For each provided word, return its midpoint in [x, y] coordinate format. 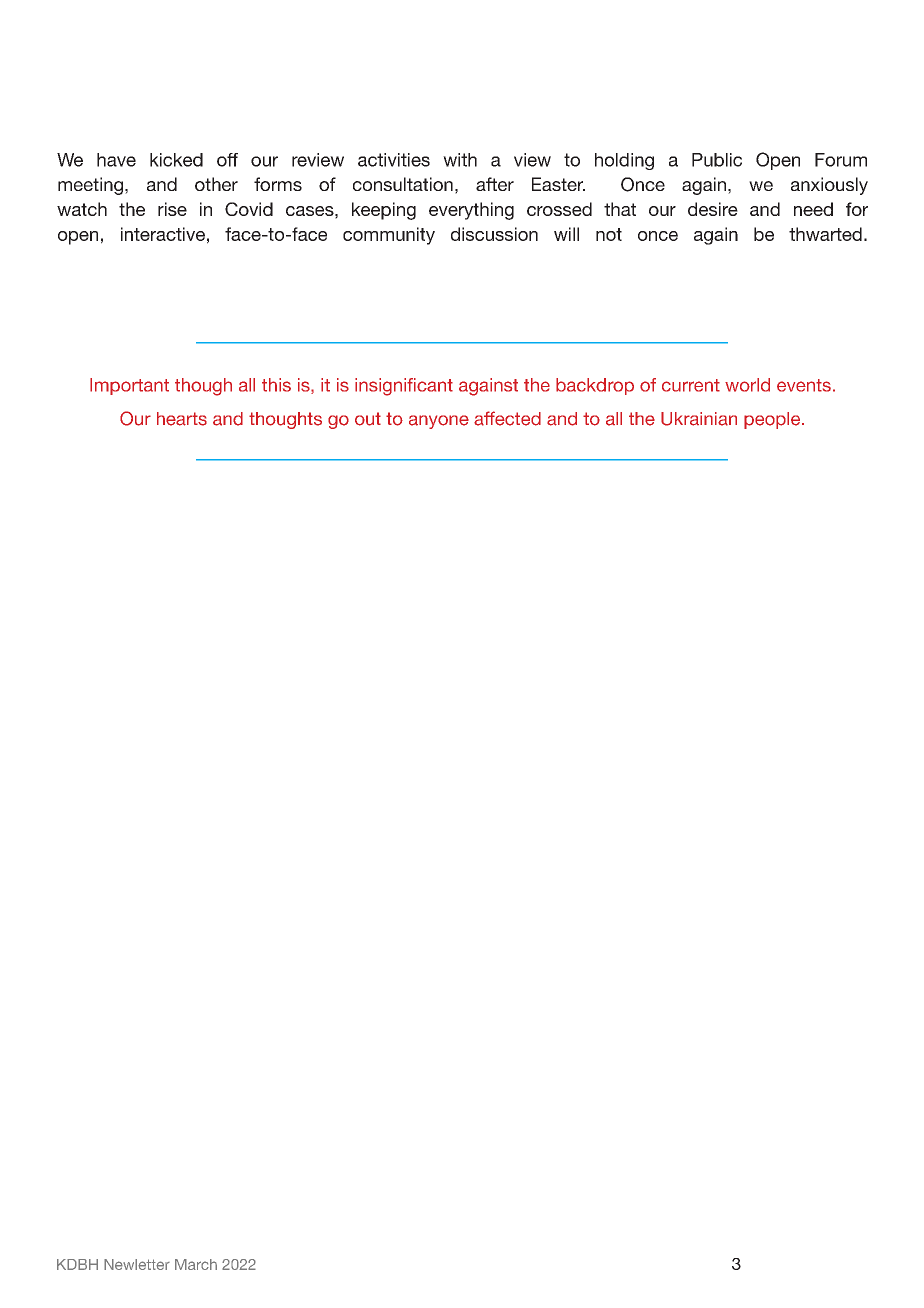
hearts [182, 419]
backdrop [595, 386]
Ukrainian [699, 419]
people [773, 420]
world [747, 385]
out [368, 419]
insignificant [404, 387]
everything [471, 211]
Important [129, 386]
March [196, 1264]
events [804, 385]
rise [172, 209]
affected [507, 418]
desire [713, 209]
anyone [439, 422]
